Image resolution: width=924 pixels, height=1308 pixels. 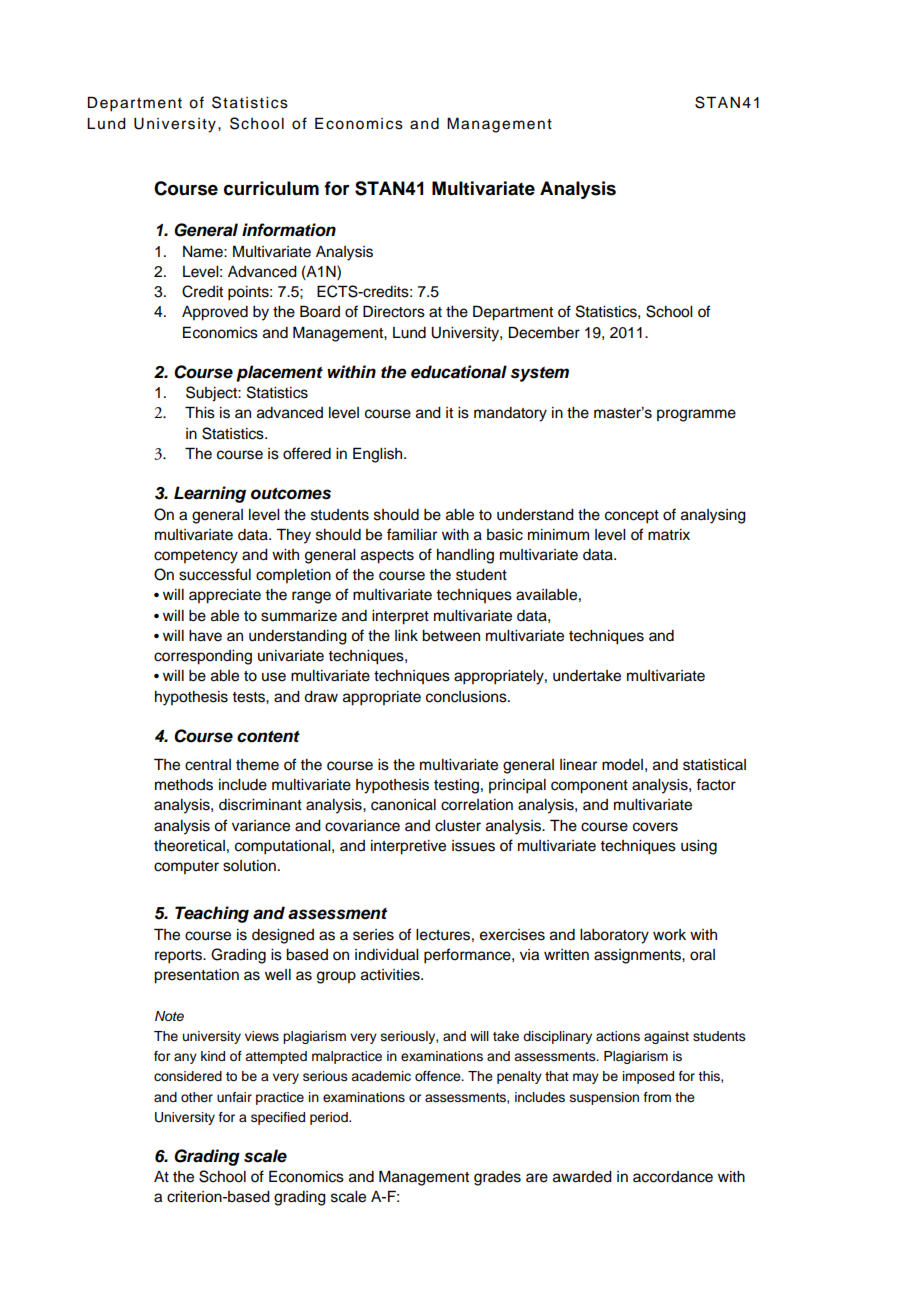 I want to click on December, so click(x=544, y=332).
